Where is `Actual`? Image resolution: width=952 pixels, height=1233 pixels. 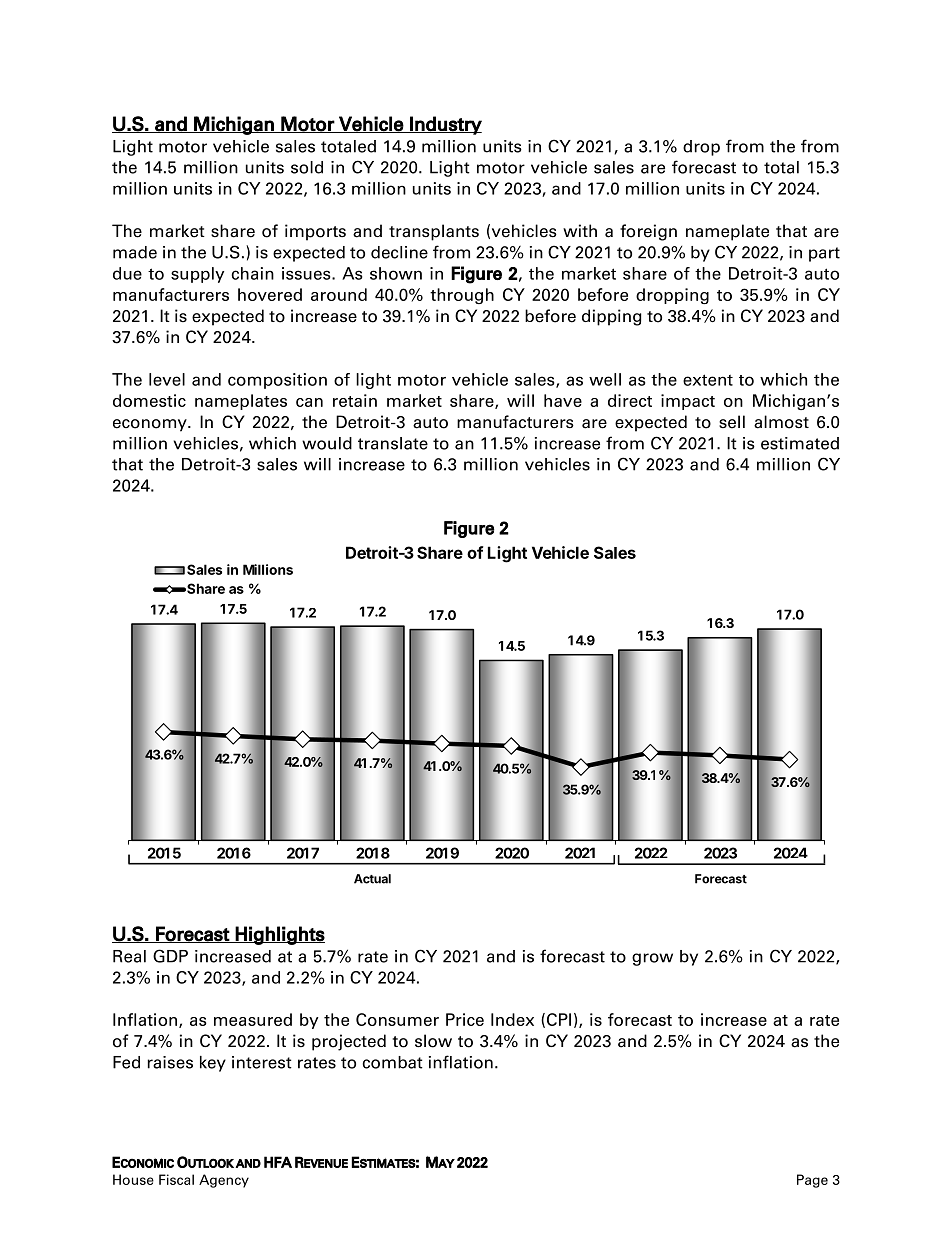
Actual is located at coordinates (372, 879).
